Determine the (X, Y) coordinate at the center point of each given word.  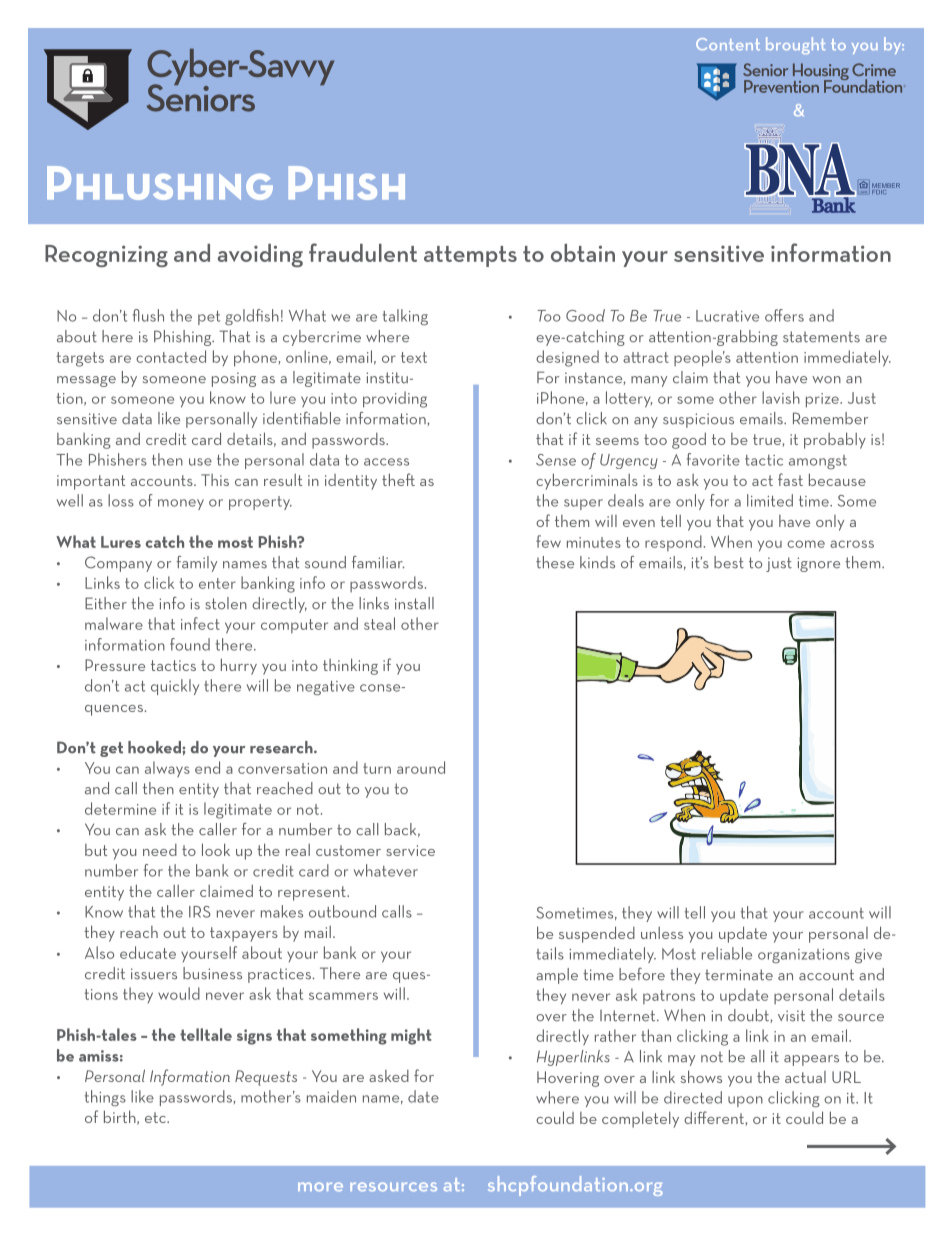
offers (784, 315)
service (410, 850)
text (414, 357)
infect (200, 623)
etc (156, 1117)
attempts (470, 256)
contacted (171, 356)
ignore (818, 564)
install (414, 603)
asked (389, 1076)
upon (745, 1101)
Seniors (200, 97)
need (160, 850)
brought (796, 45)
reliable (727, 953)
